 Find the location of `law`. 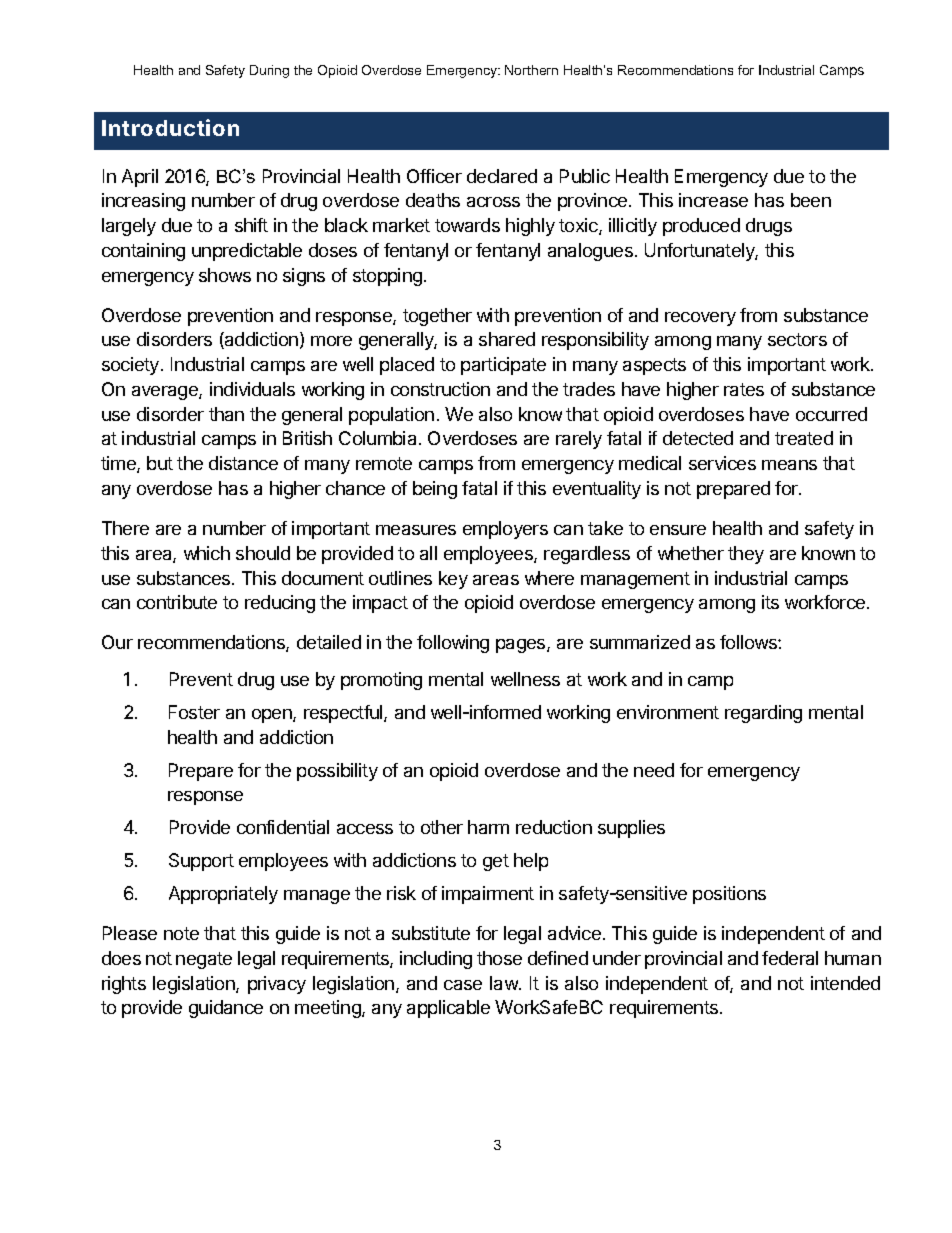

law is located at coordinates (505, 983).
